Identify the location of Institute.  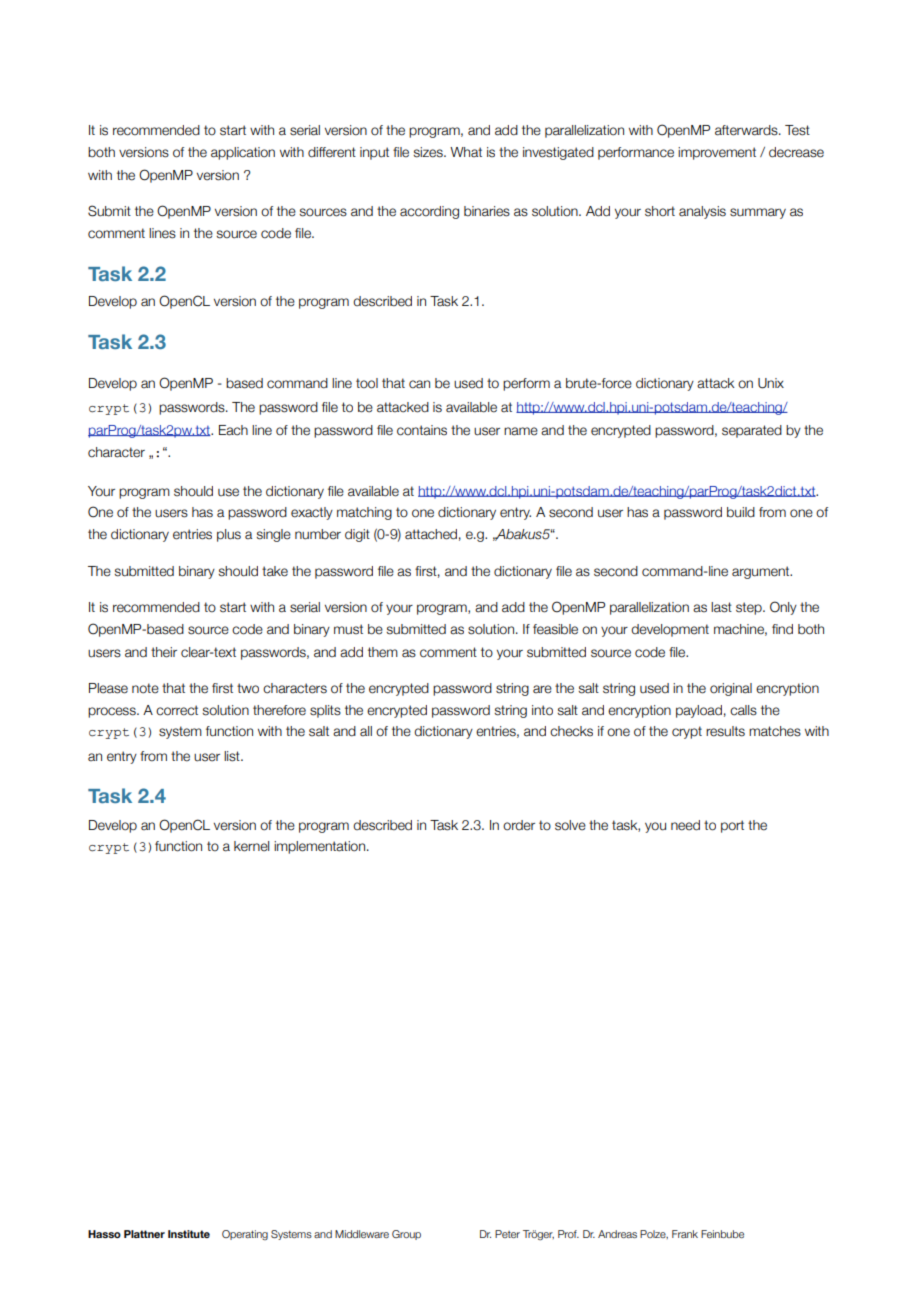
(189, 1234).
